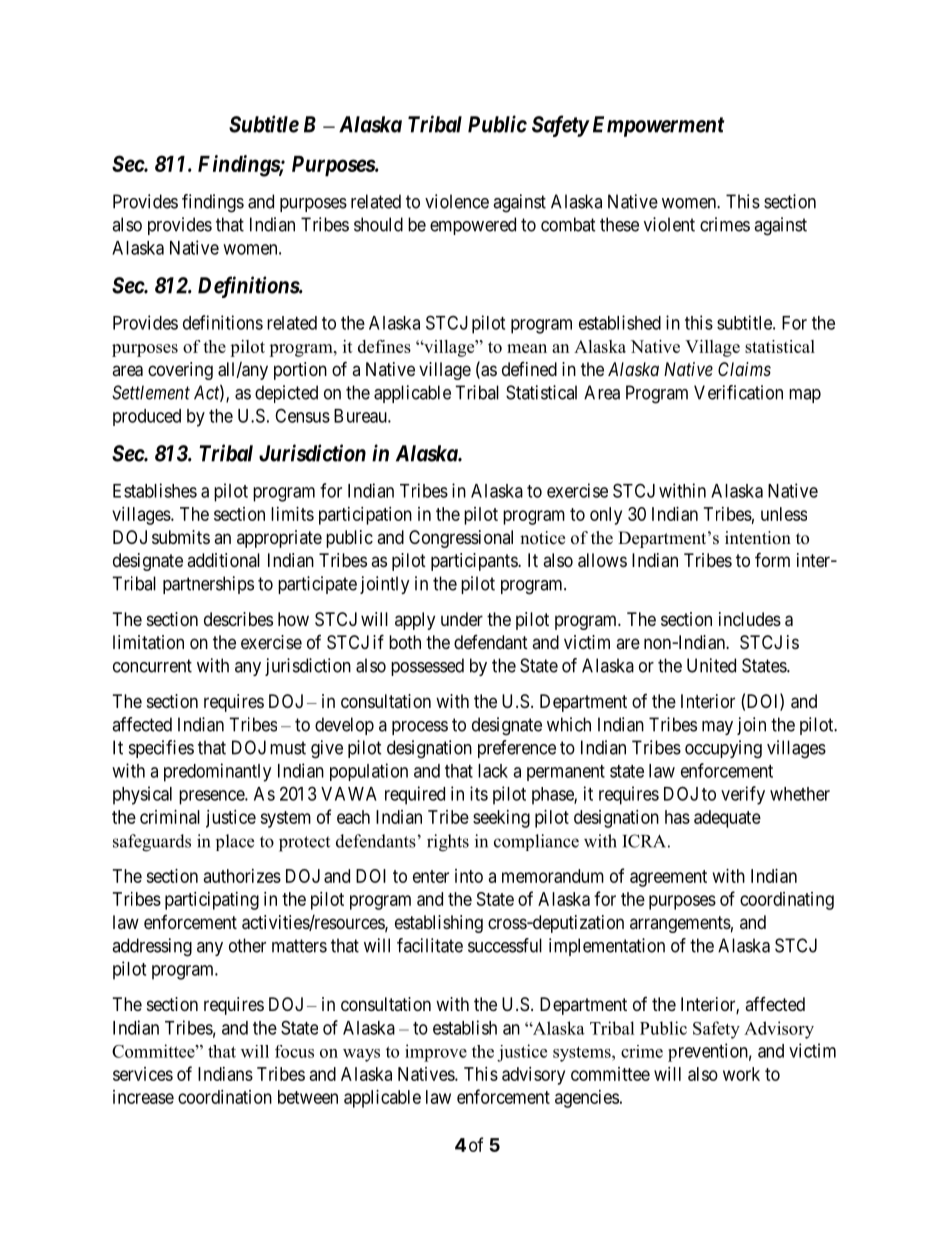 The width and height of the document is (952, 1233). Describe the element at coordinates (738, 392) in the document. I see `Verification` at that location.
